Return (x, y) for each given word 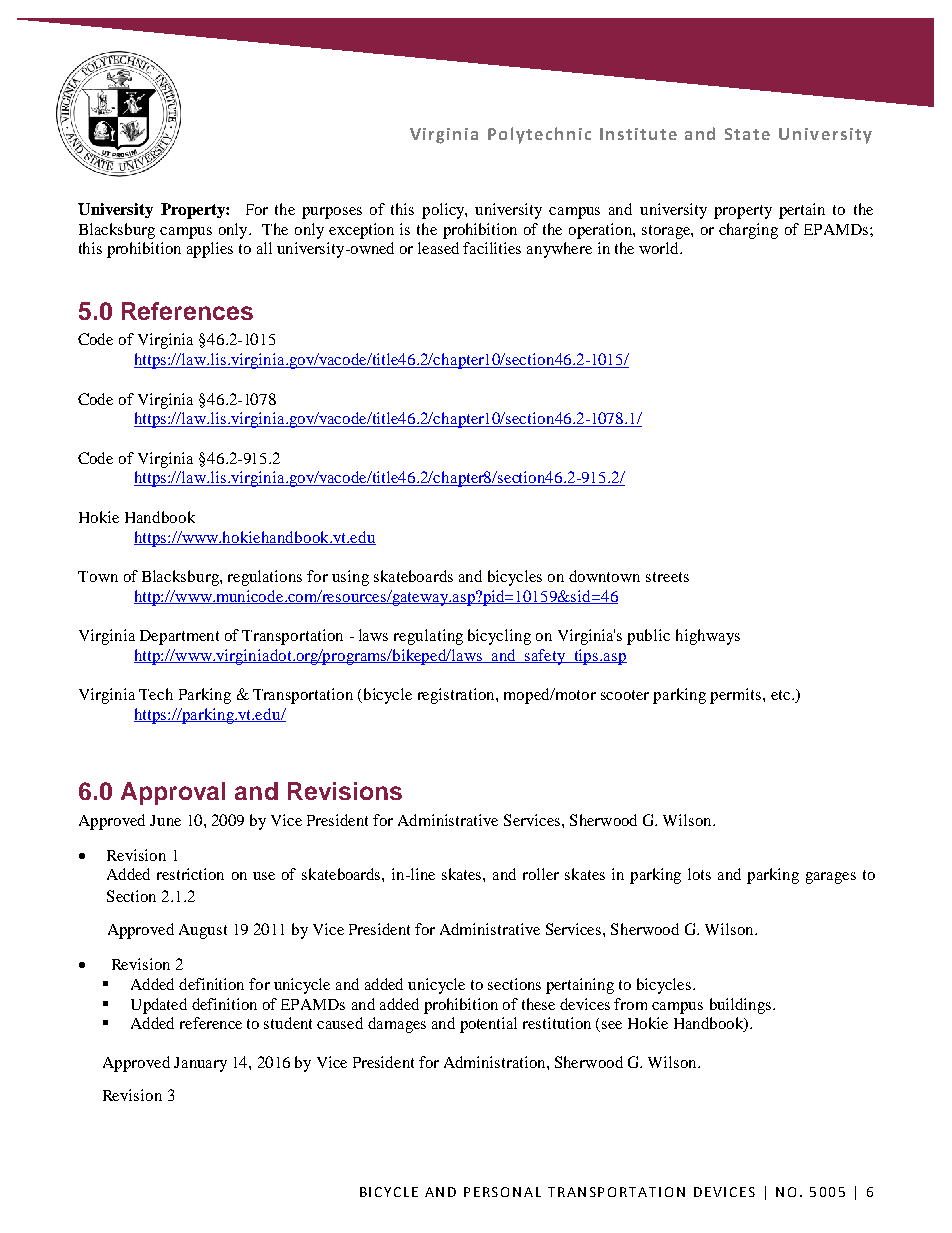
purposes (332, 213)
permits (737, 696)
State (747, 134)
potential (488, 1025)
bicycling (499, 637)
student (288, 1023)
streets (667, 577)
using (350, 578)
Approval (173, 793)
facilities (492, 248)
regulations (265, 578)
